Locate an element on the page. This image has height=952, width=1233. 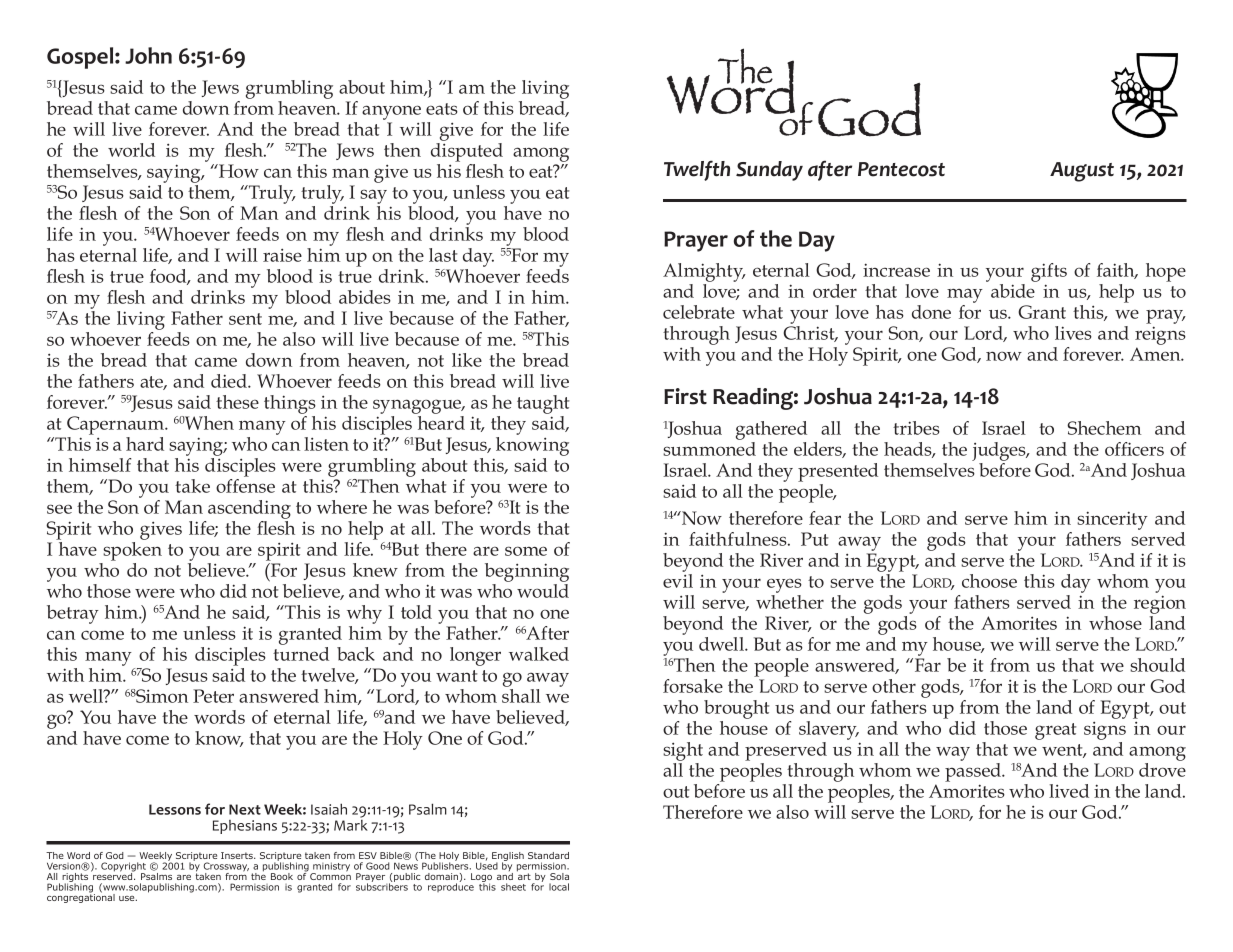
John is located at coordinates (148, 55).
